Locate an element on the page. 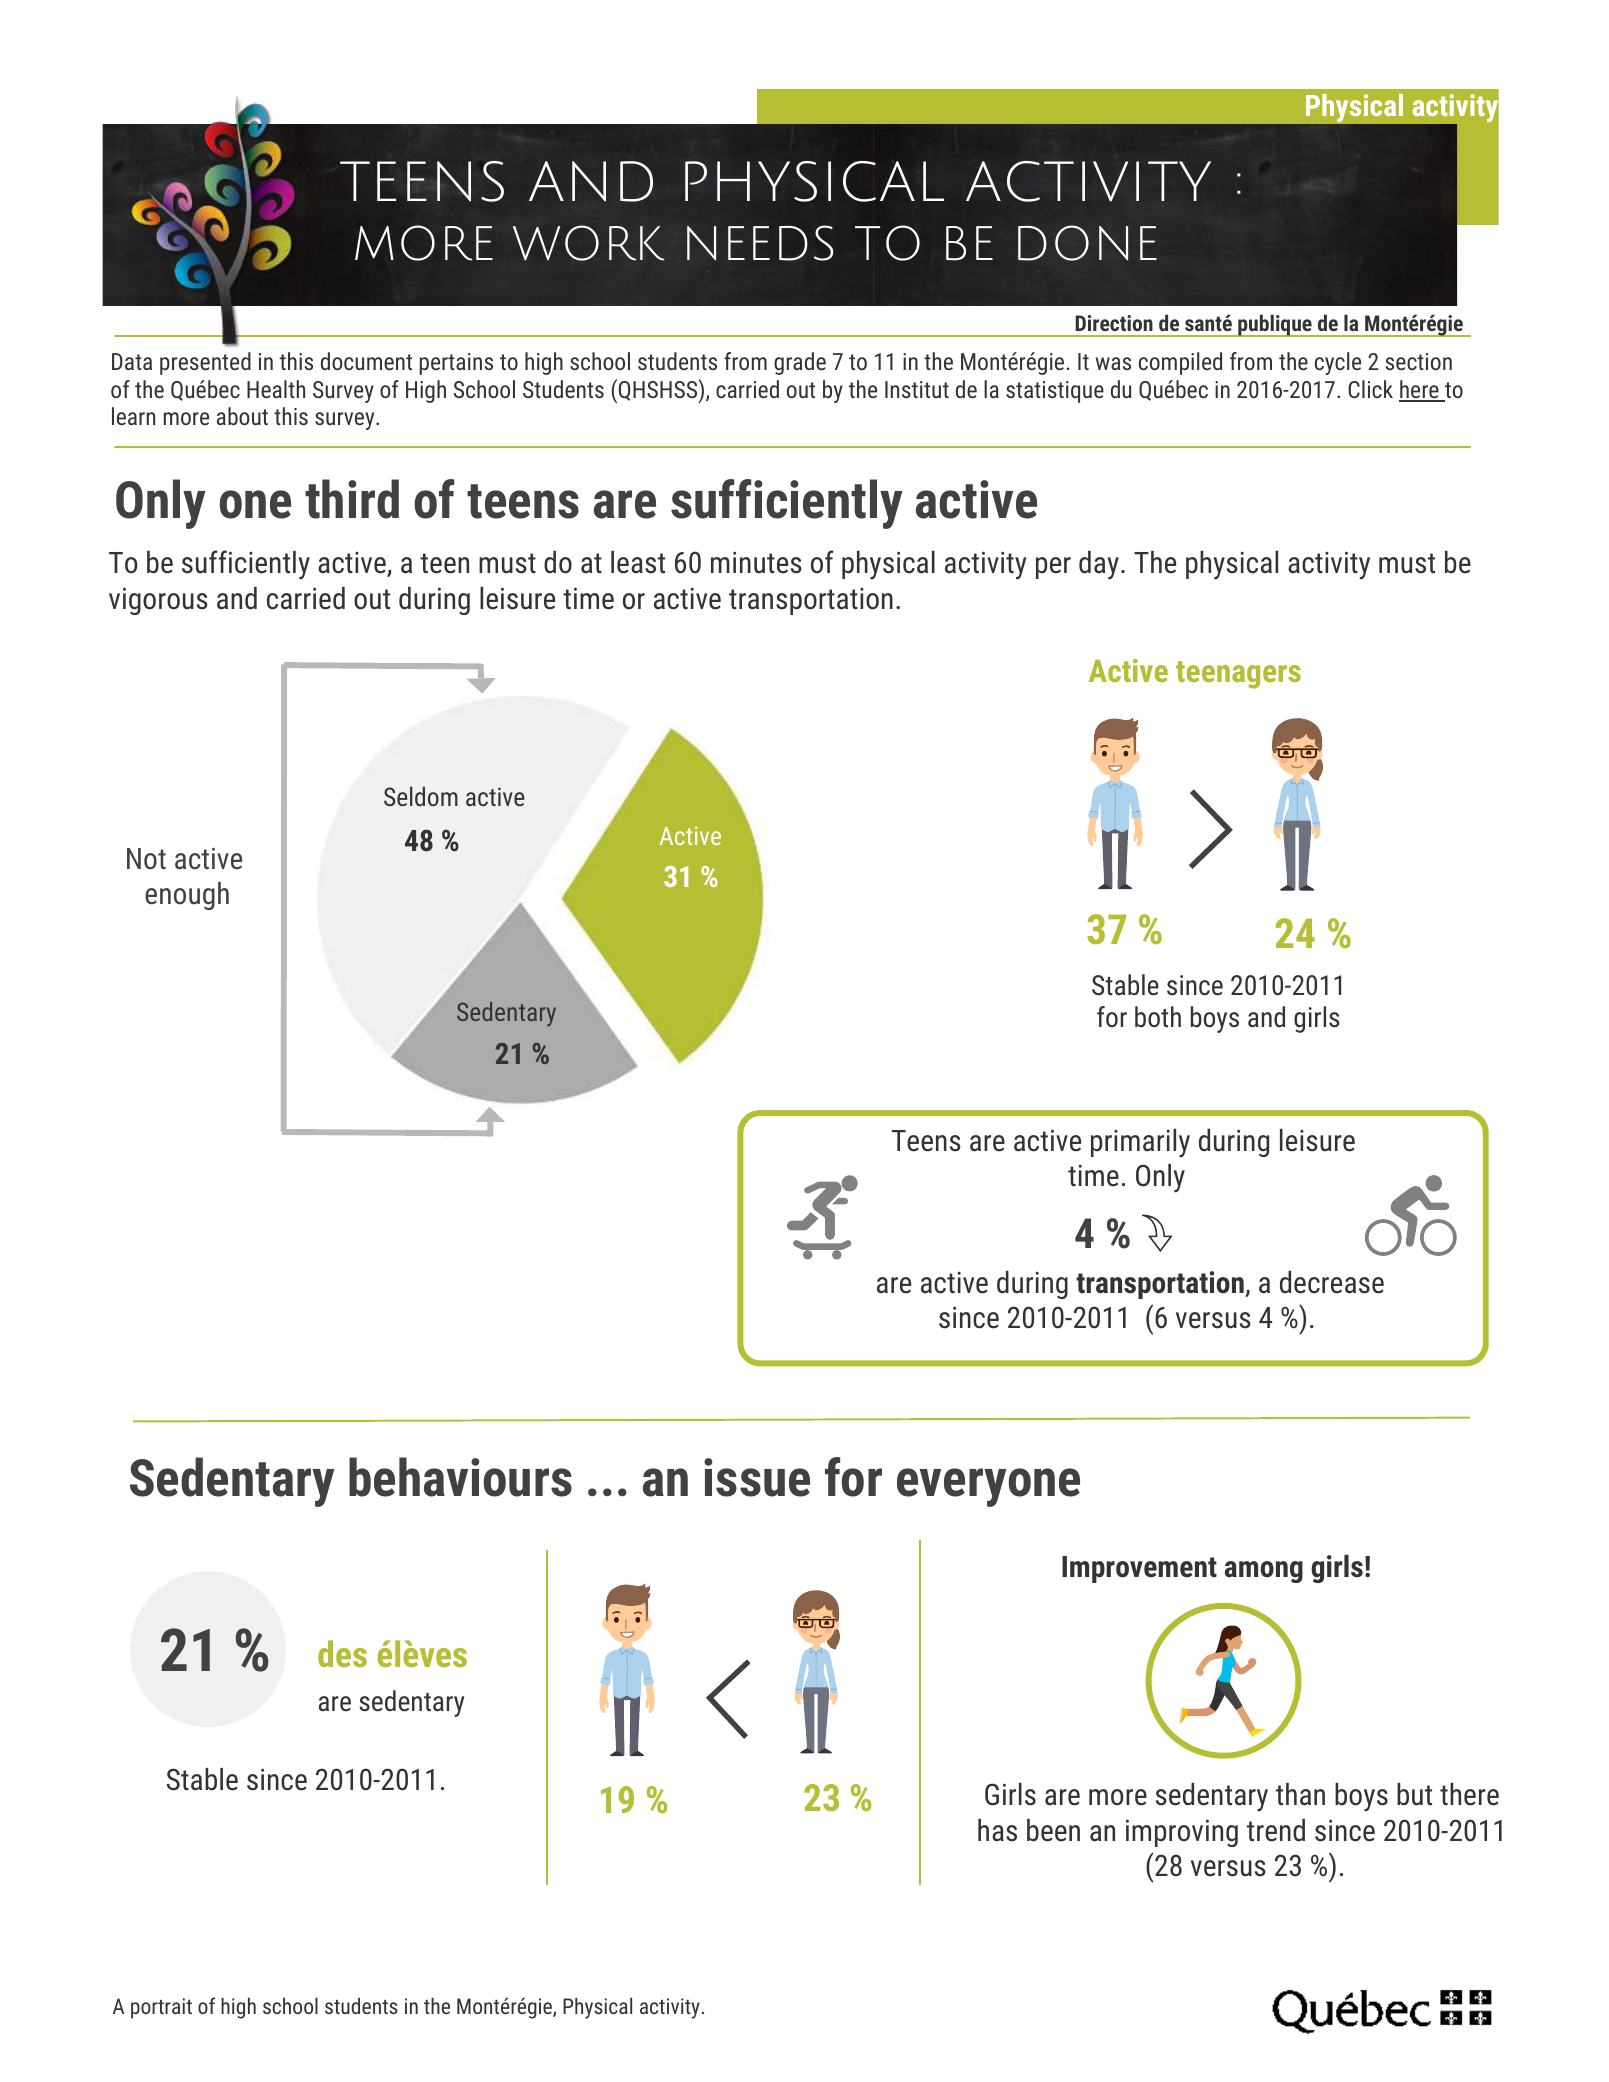 The height and width of the document is (2082, 1609). document is located at coordinates (366, 361).
